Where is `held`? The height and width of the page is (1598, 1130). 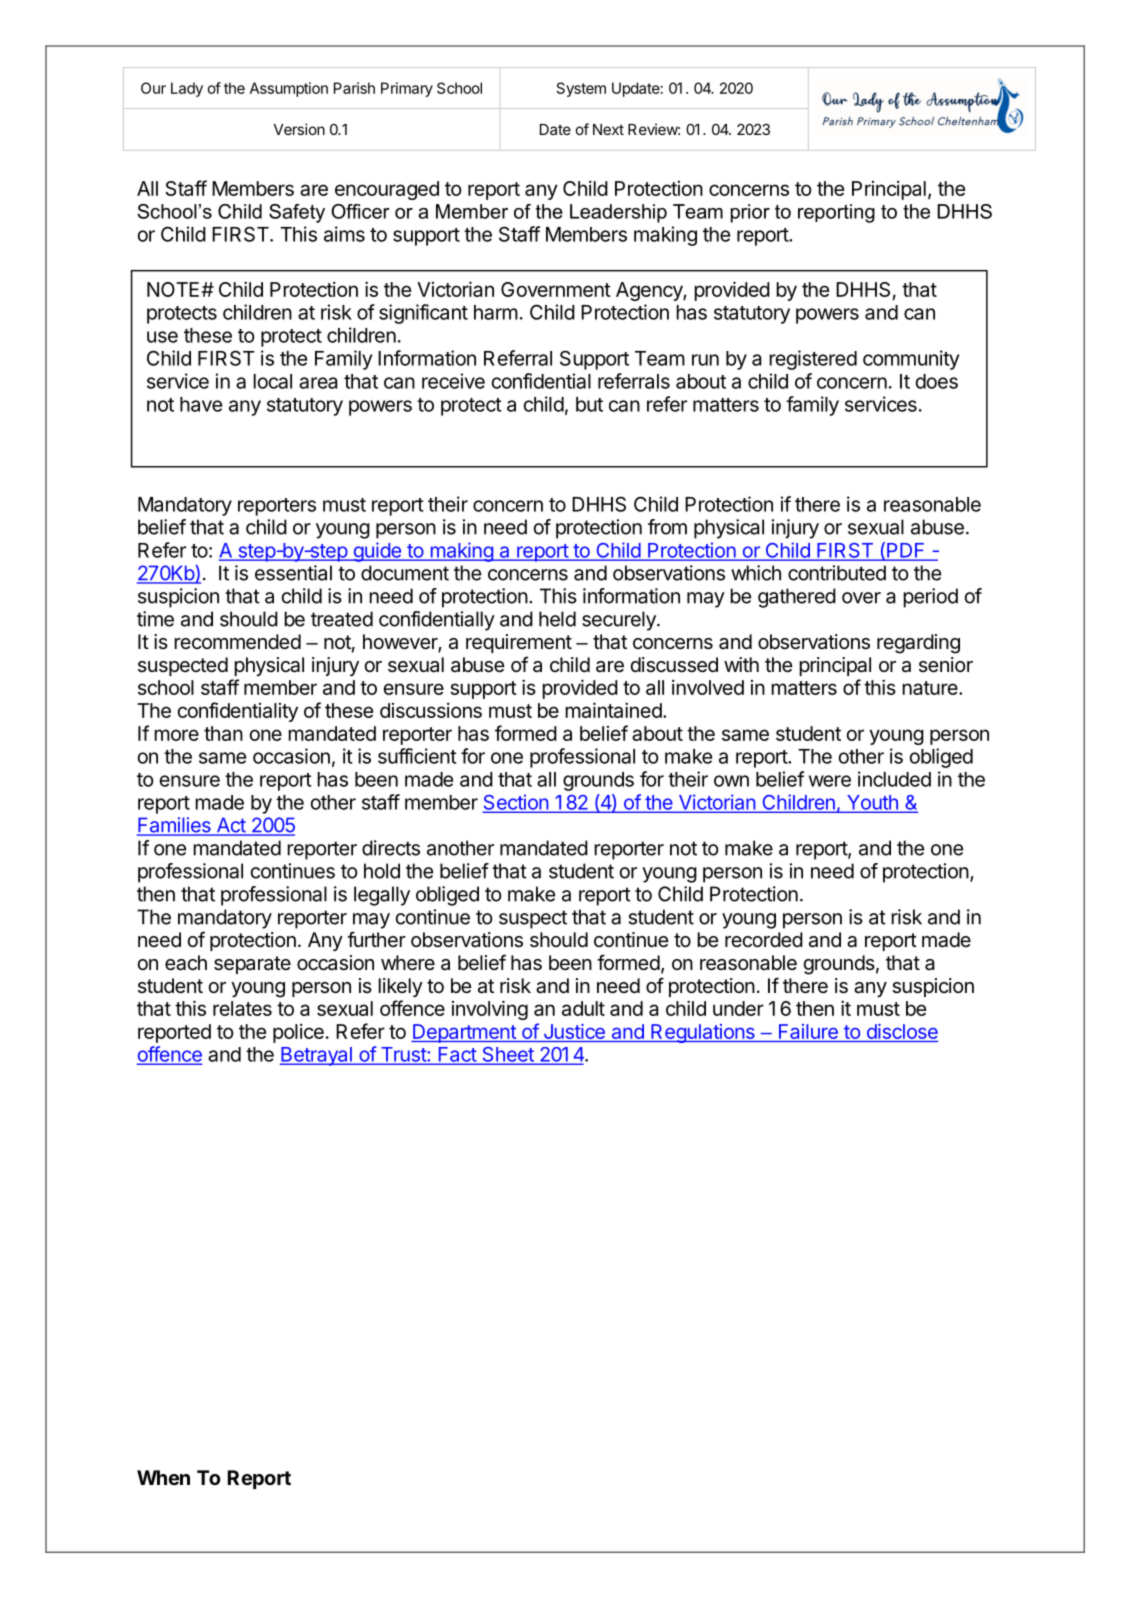 held is located at coordinates (557, 619).
